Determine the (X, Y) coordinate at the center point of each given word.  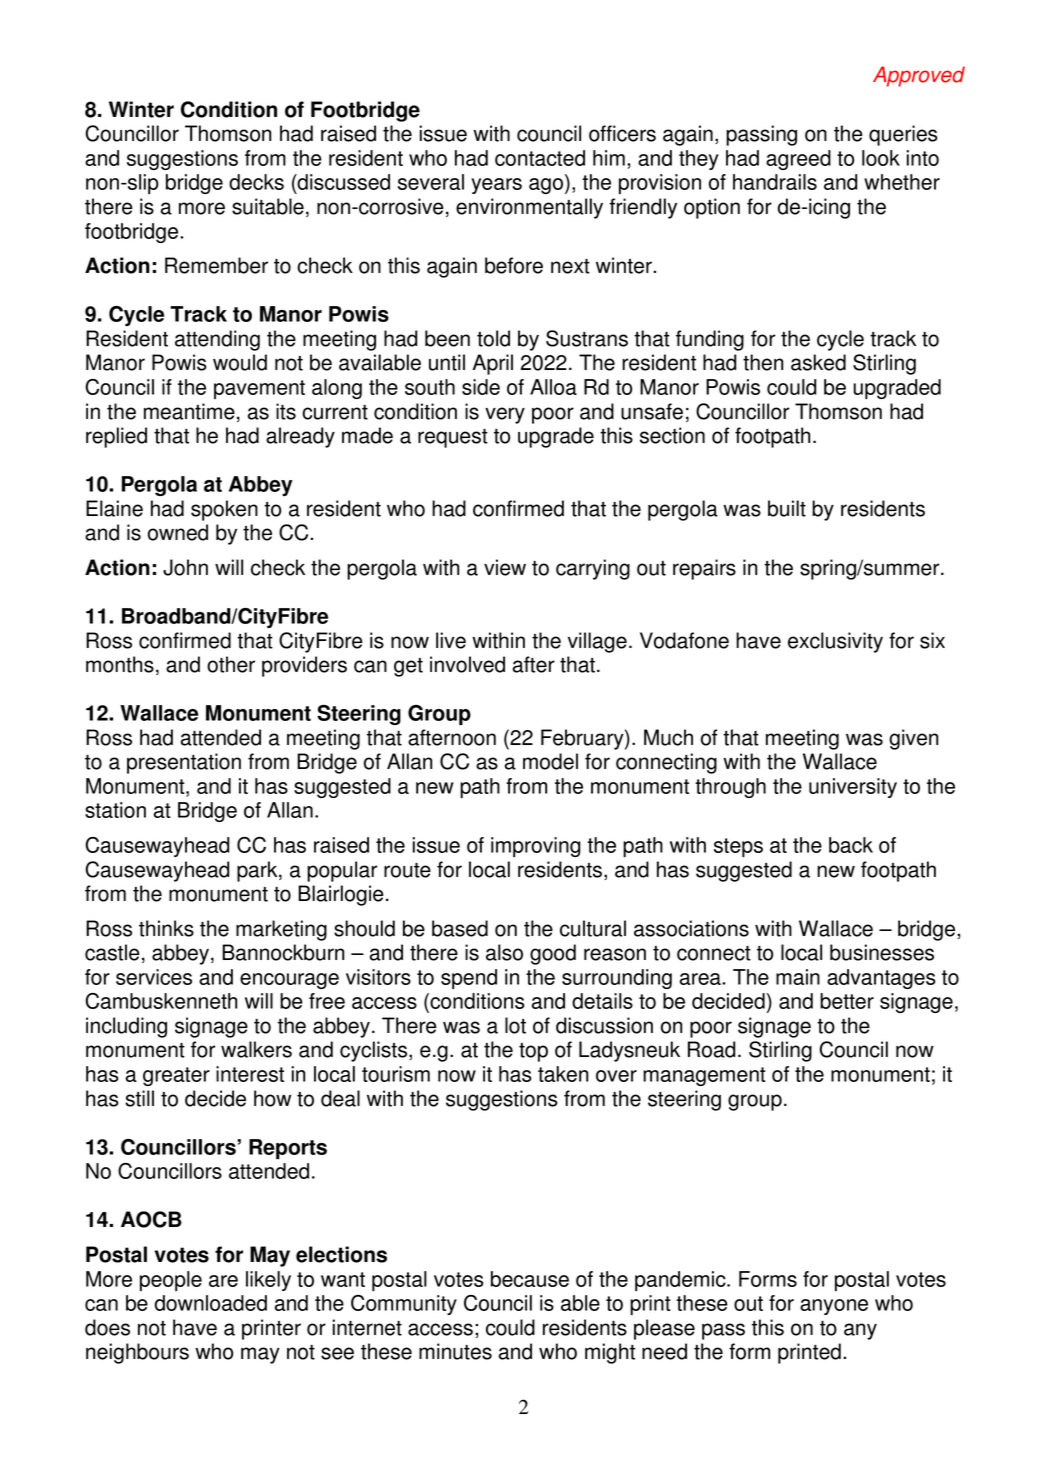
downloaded (211, 1303)
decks (256, 182)
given (913, 739)
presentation (184, 763)
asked (818, 362)
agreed (798, 160)
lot (515, 1025)
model (550, 761)
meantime (189, 411)
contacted (540, 158)
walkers (256, 1049)
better (847, 1001)
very (505, 415)
